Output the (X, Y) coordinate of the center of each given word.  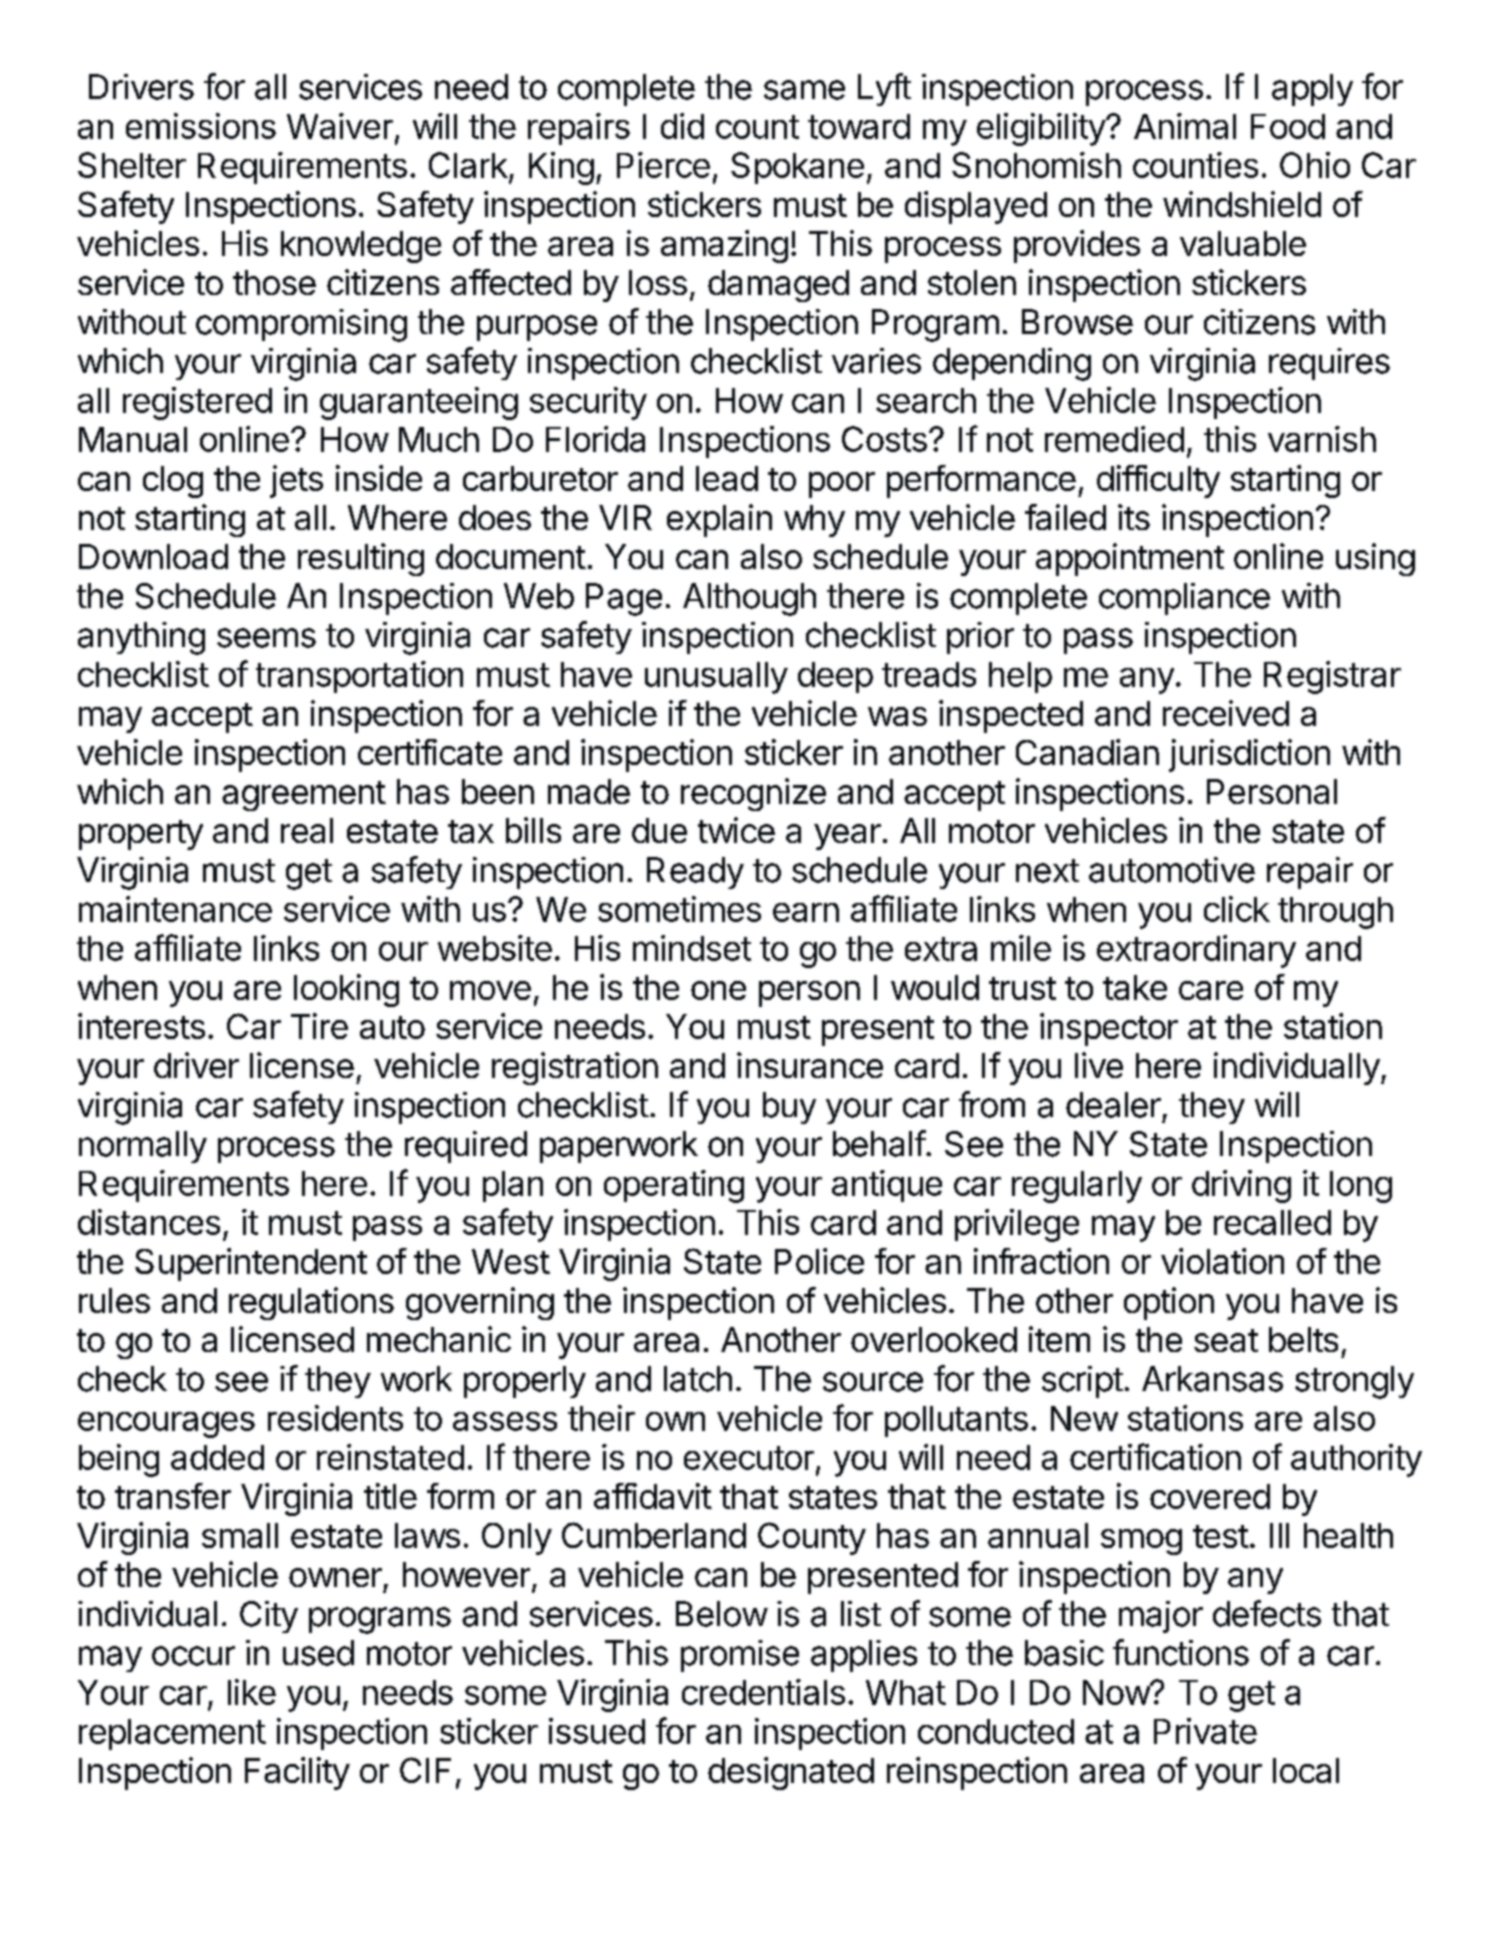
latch (698, 1379)
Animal (1185, 126)
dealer (1113, 1105)
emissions (201, 126)
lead (727, 478)
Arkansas (1212, 1379)
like (252, 1692)
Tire (319, 1026)
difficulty (1158, 481)
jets (296, 481)
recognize (753, 794)
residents (335, 1418)
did (682, 126)
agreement (304, 796)
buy (789, 1108)
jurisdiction (1249, 755)
